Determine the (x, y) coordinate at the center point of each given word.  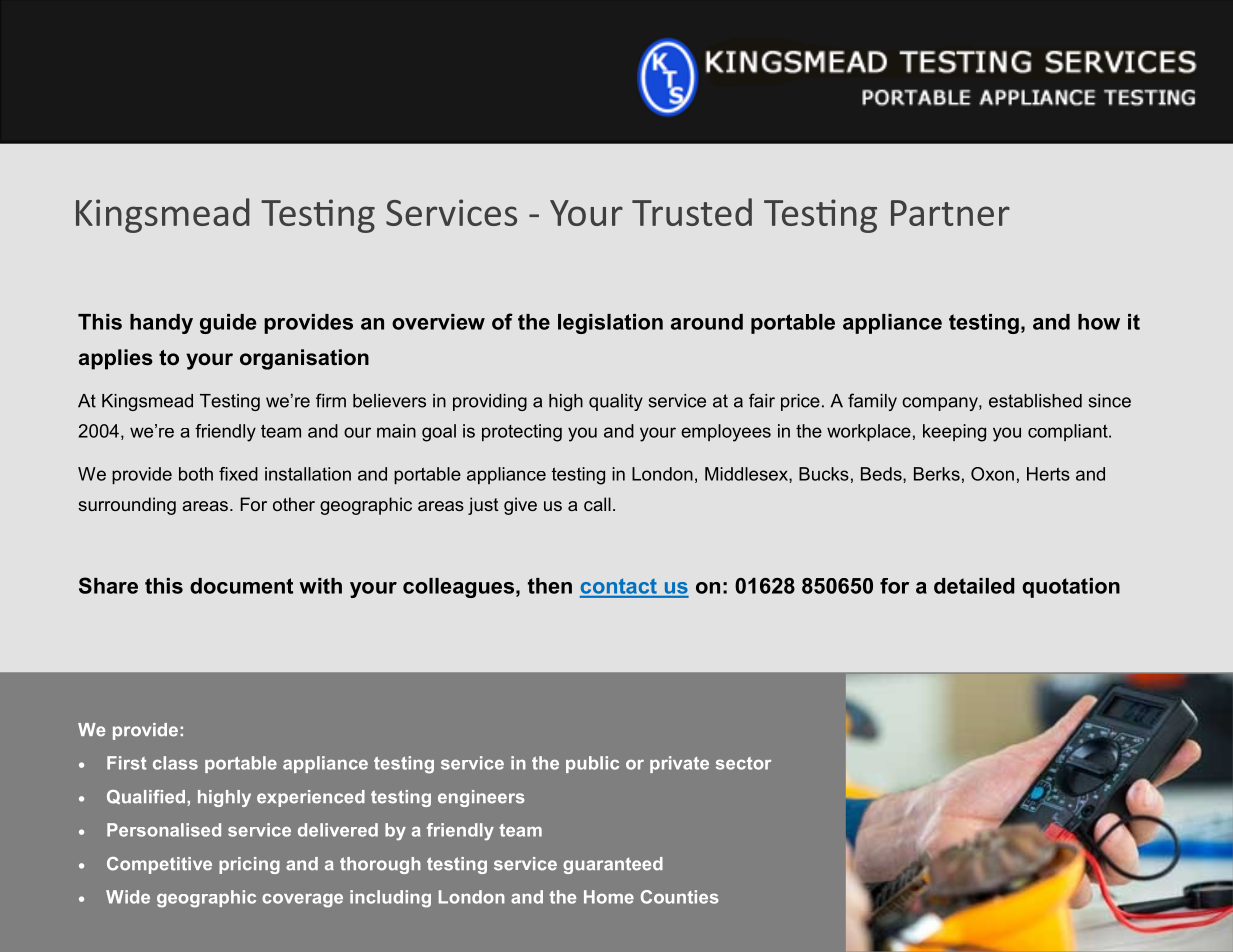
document (241, 586)
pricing (249, 865)
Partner (950, 213)
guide (228, 324)
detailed (974, 586)
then (550, 586)
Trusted (692, 212)
